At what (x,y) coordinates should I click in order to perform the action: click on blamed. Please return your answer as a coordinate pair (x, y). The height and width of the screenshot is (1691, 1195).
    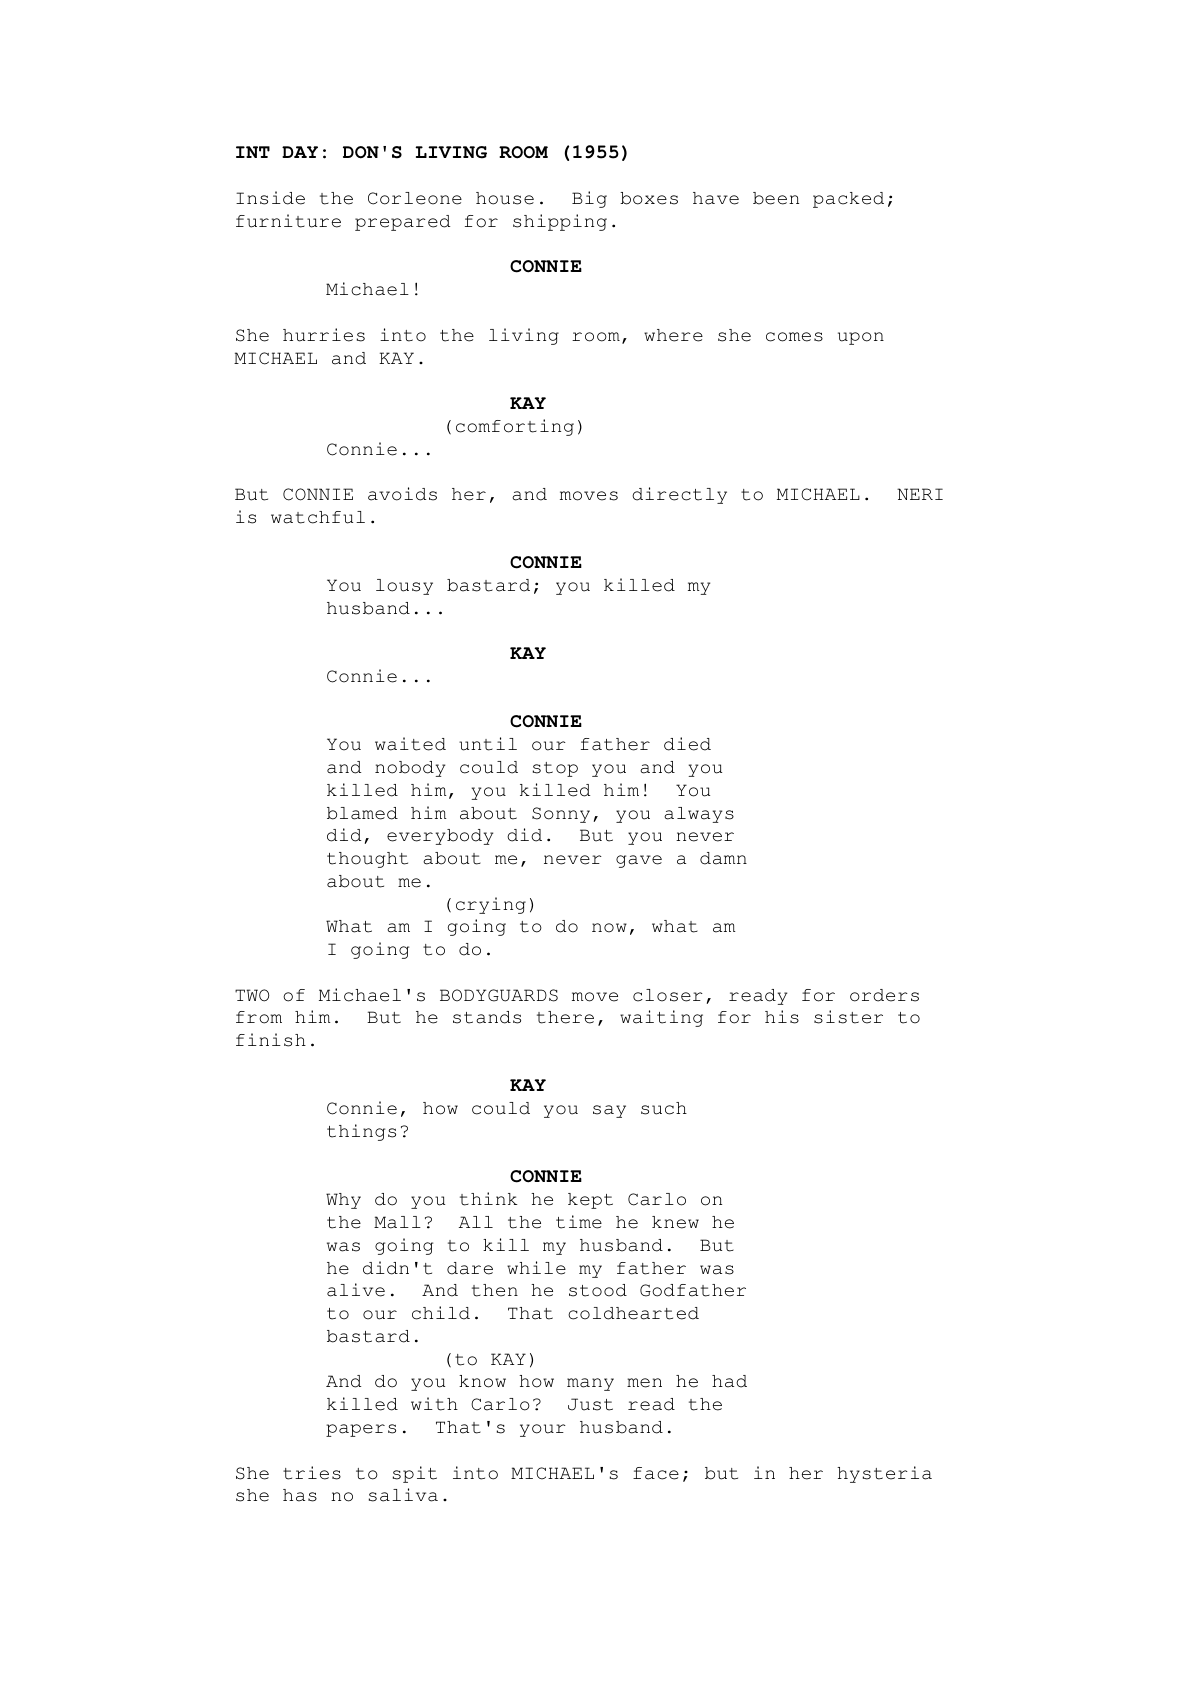
    Looking at the image, I should click on (362, 813).
